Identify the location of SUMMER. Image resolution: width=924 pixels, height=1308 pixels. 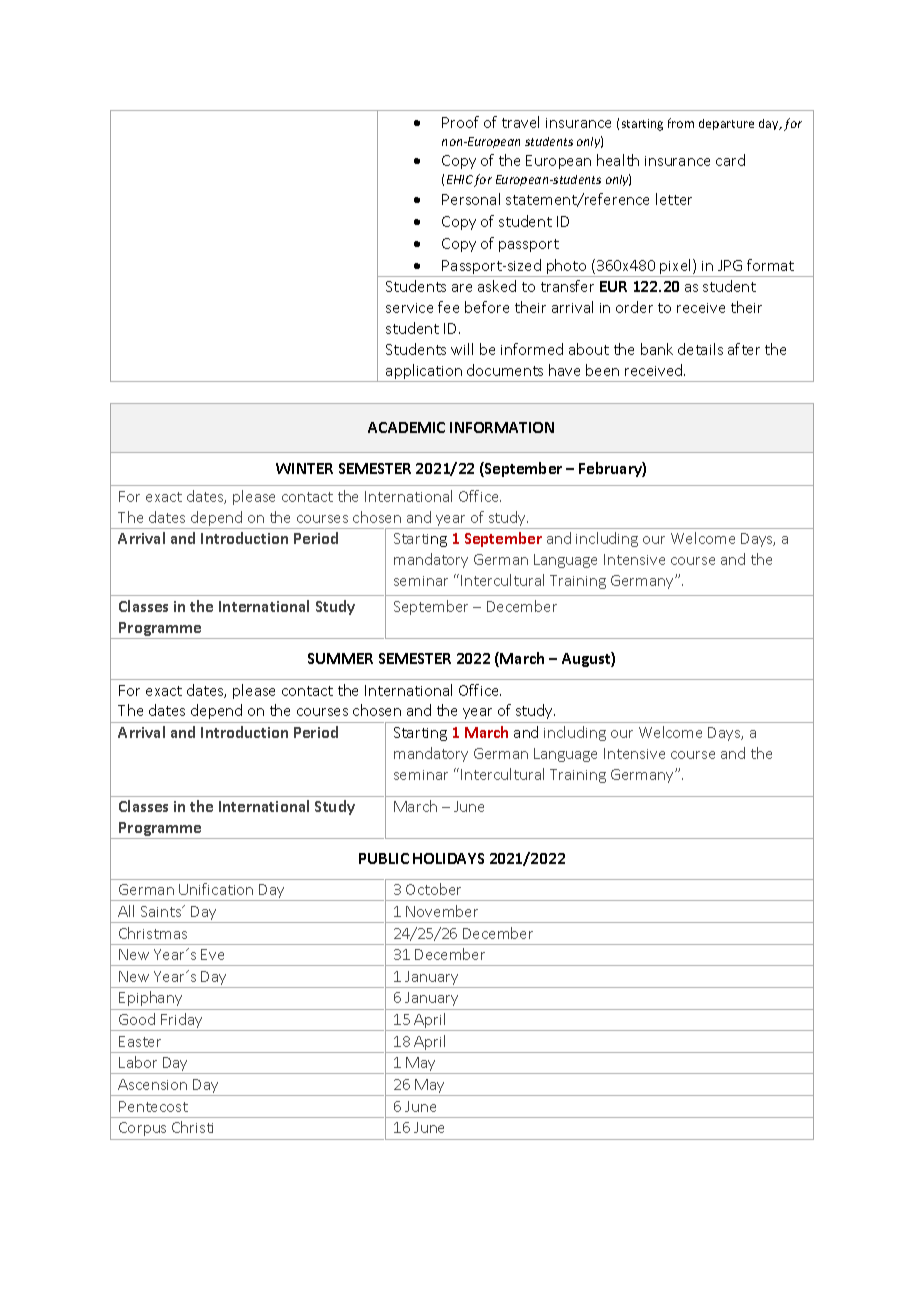
(340, 658).
